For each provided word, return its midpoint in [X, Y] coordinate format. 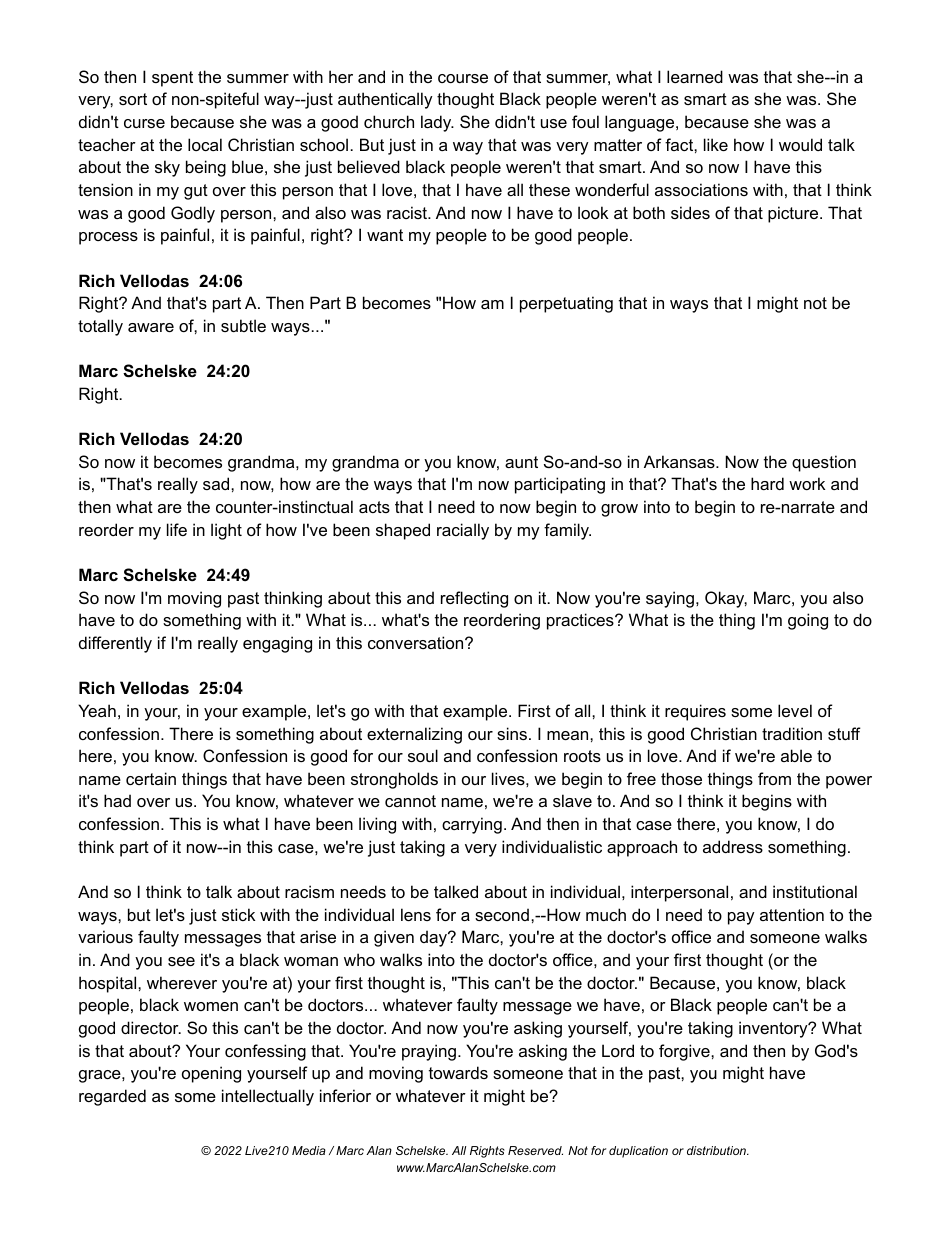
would [800, 144]
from [774, 778]
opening [211, 1074]
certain [151, 778]
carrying [472, 825]
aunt [521, 462]
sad [217, 483]
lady [437, 123]
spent [172, 79]
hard [767, 483]
